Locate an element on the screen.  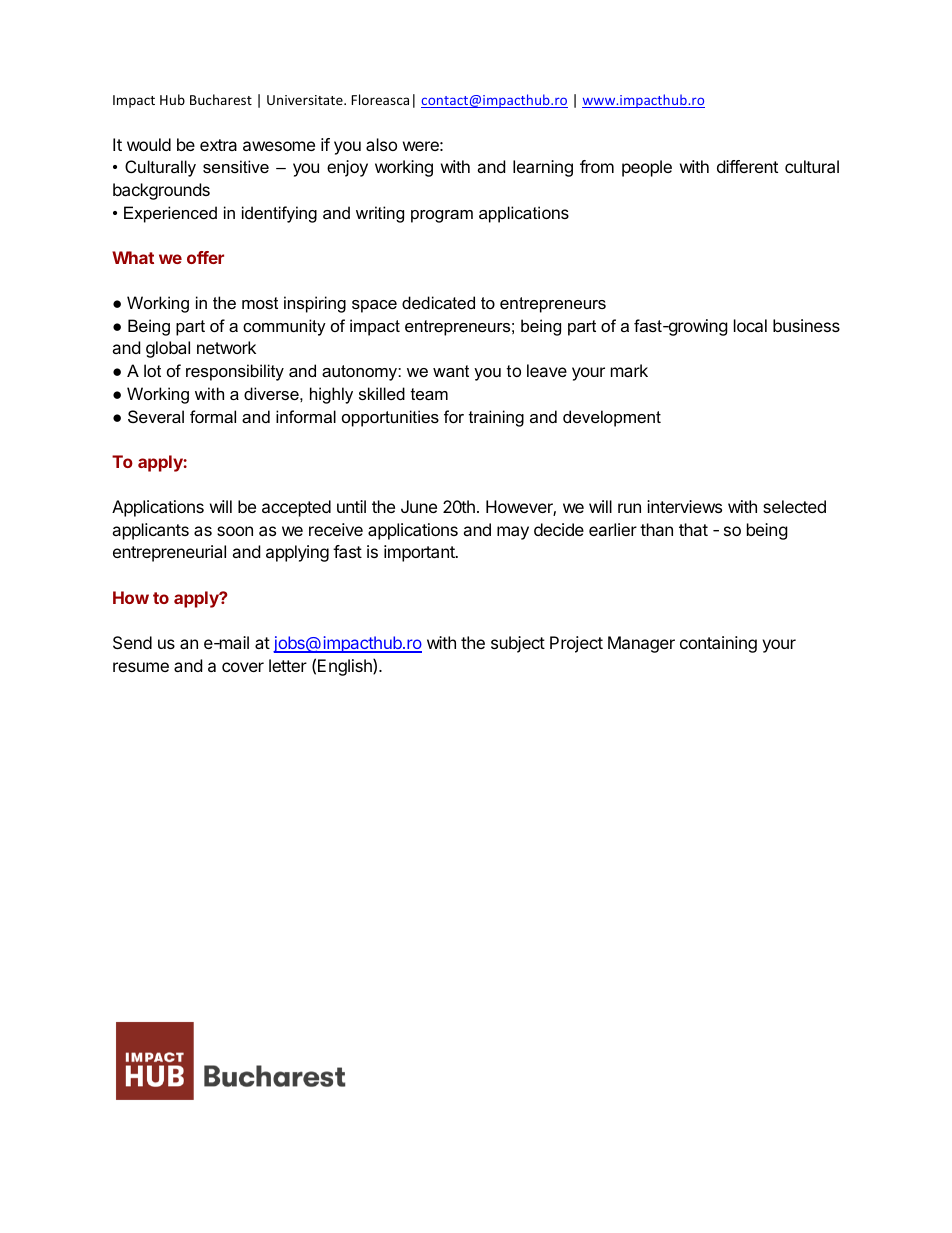
soon is located at coordinates (235, 531).
